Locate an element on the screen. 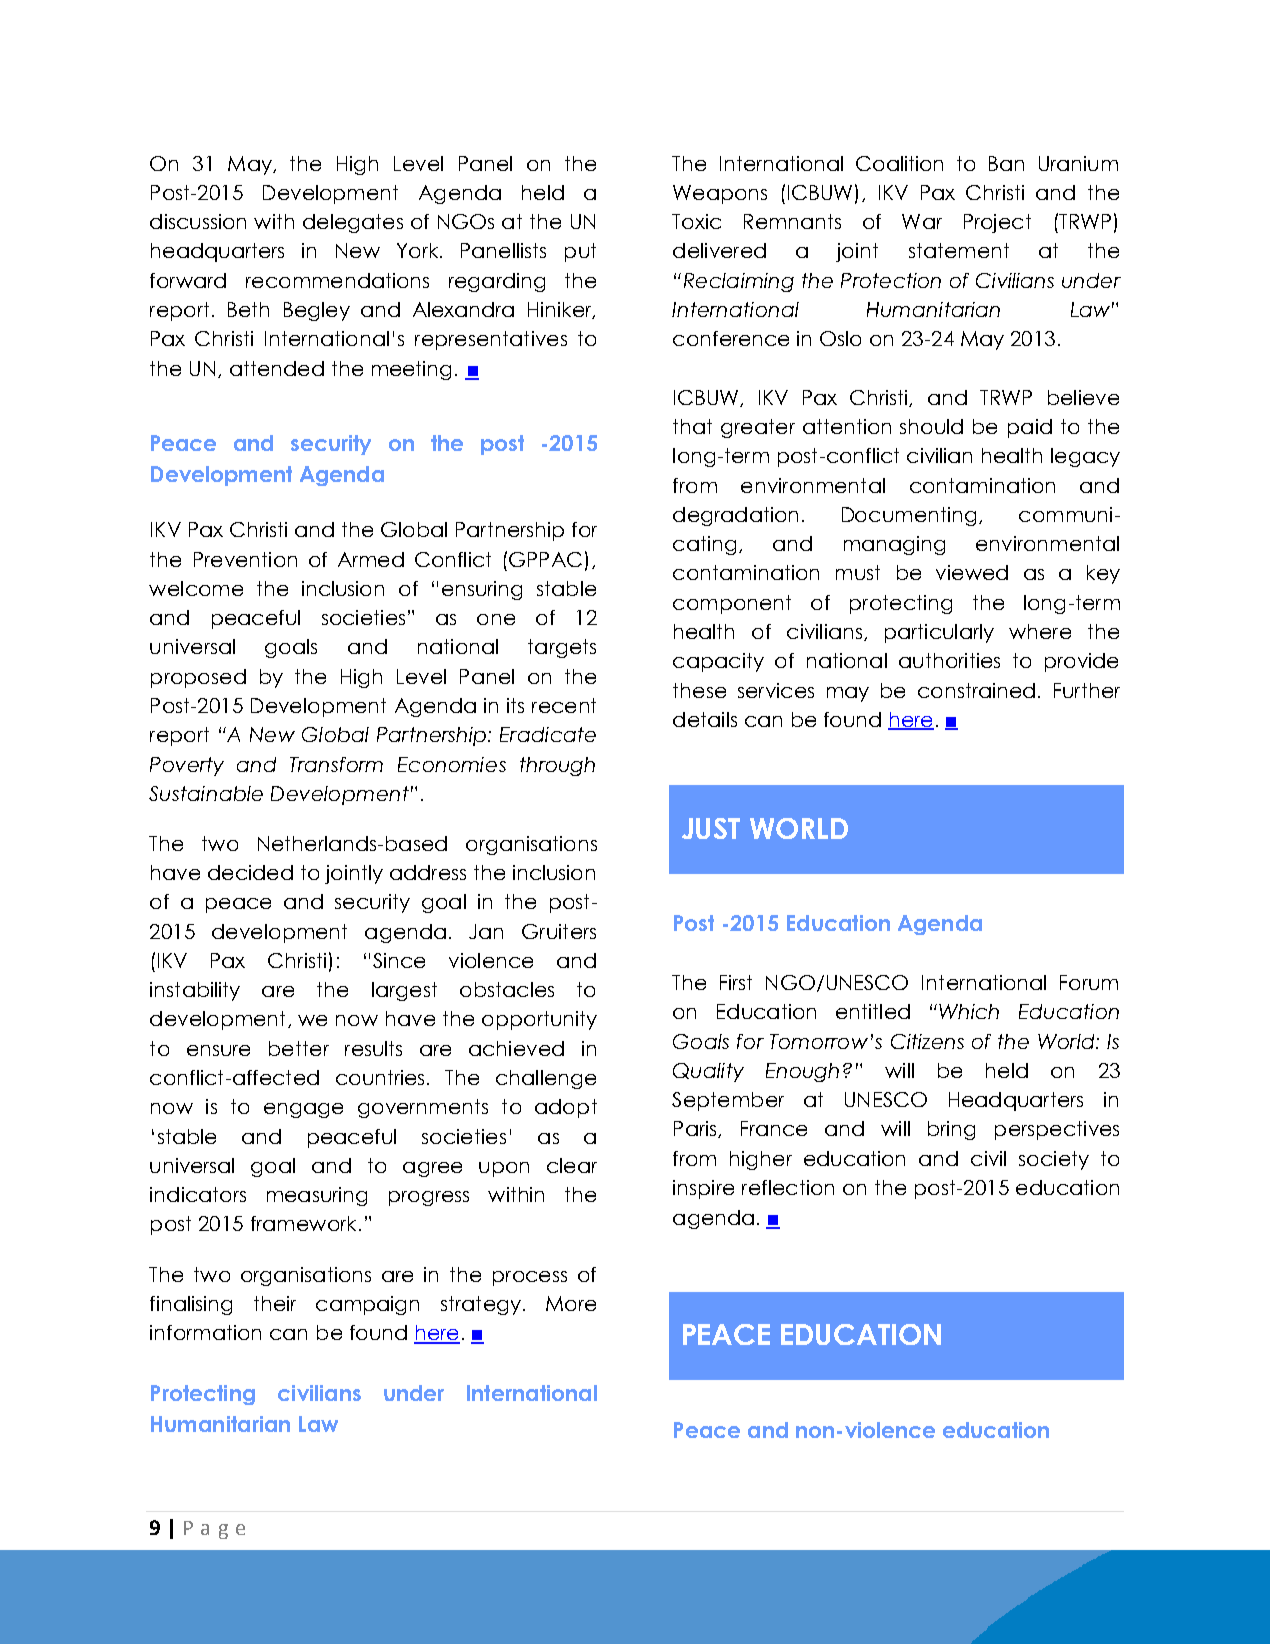 This screenshot has width=1270, height=1644. Toxic is located at coordinates (696, 221).
